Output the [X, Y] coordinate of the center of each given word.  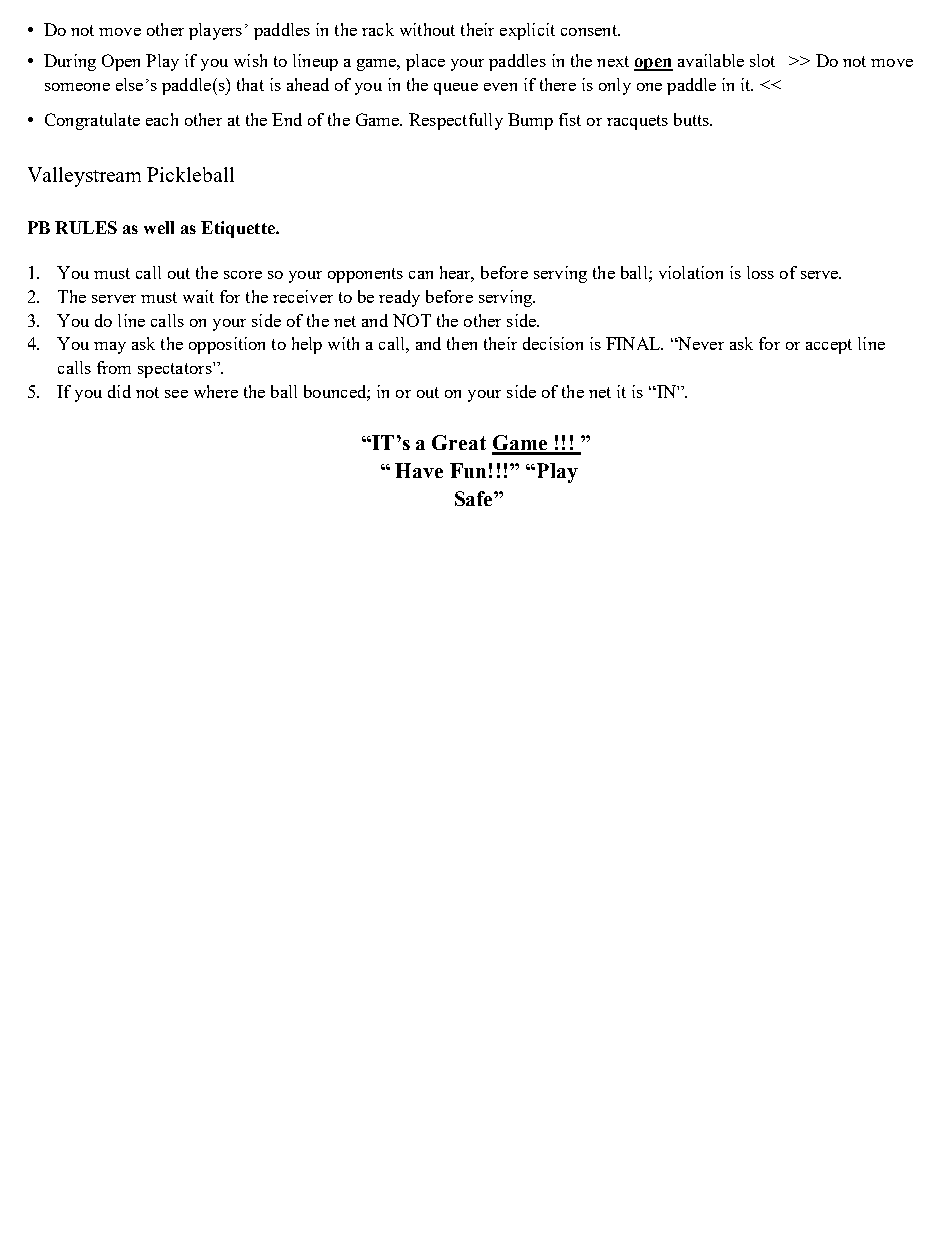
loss [760, 272]
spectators [176, 370]
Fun [468, 470]
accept [829, 346]
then [462, 343]
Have [419, 470]
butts [693, 119]
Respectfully [456, 121]
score [243, 275]
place [425, 62]
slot [762, 60]
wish [250, 60]
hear [457, 274]
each [162, 119]
